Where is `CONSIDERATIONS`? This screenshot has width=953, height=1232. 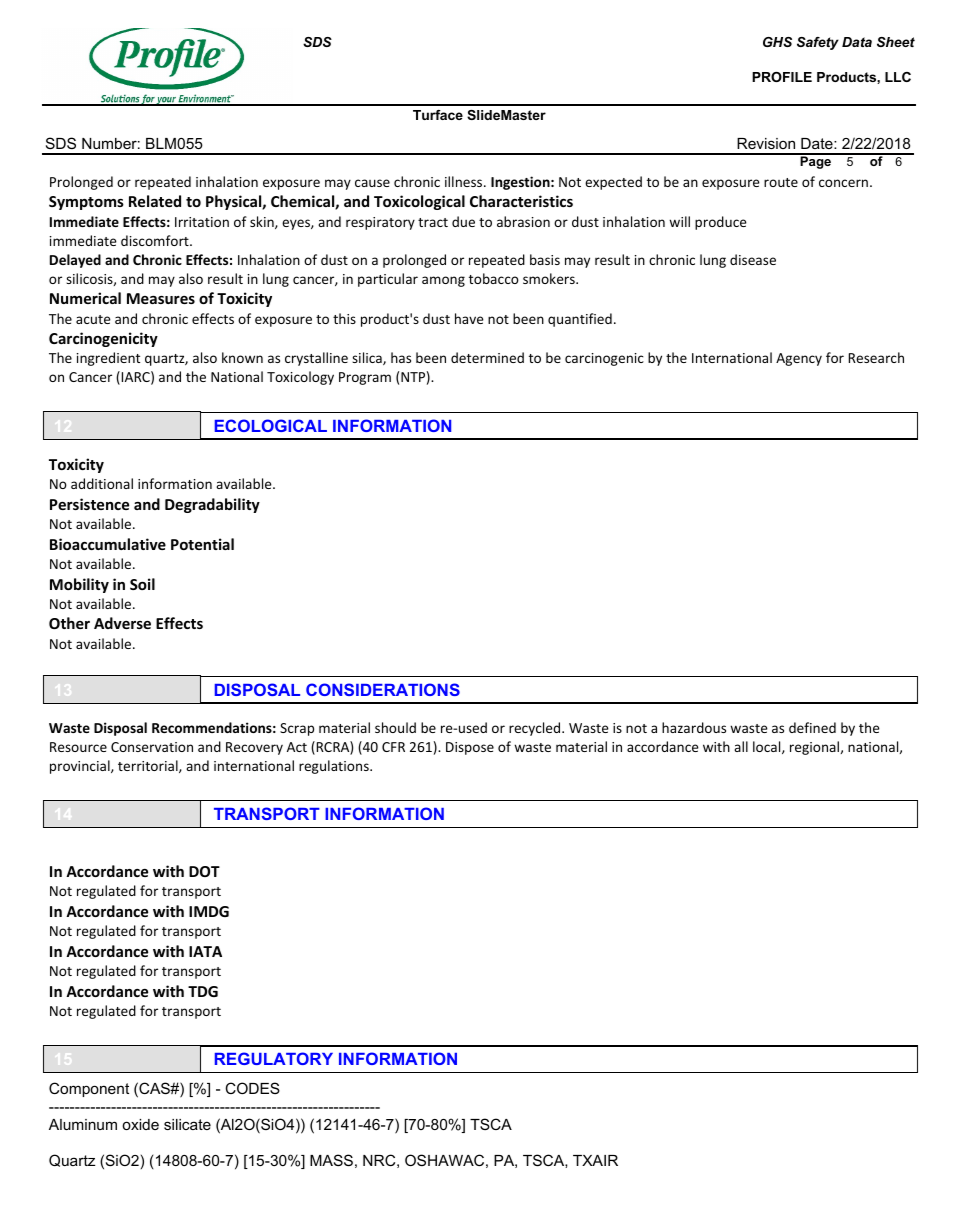
CONSIDERATIONS is located at coordinates (383, 689).
